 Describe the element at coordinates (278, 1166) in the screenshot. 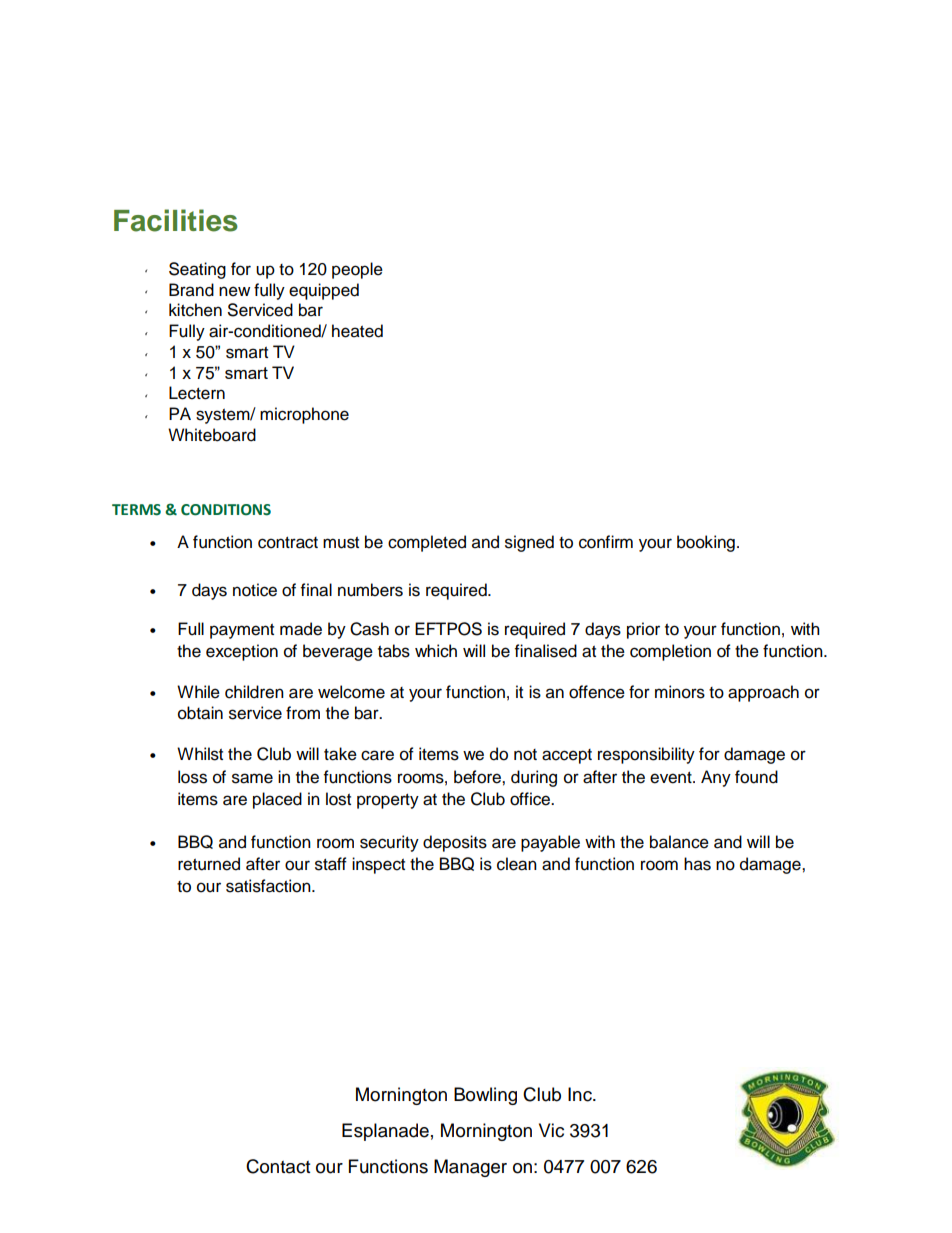

I see `Contact` at that location.
